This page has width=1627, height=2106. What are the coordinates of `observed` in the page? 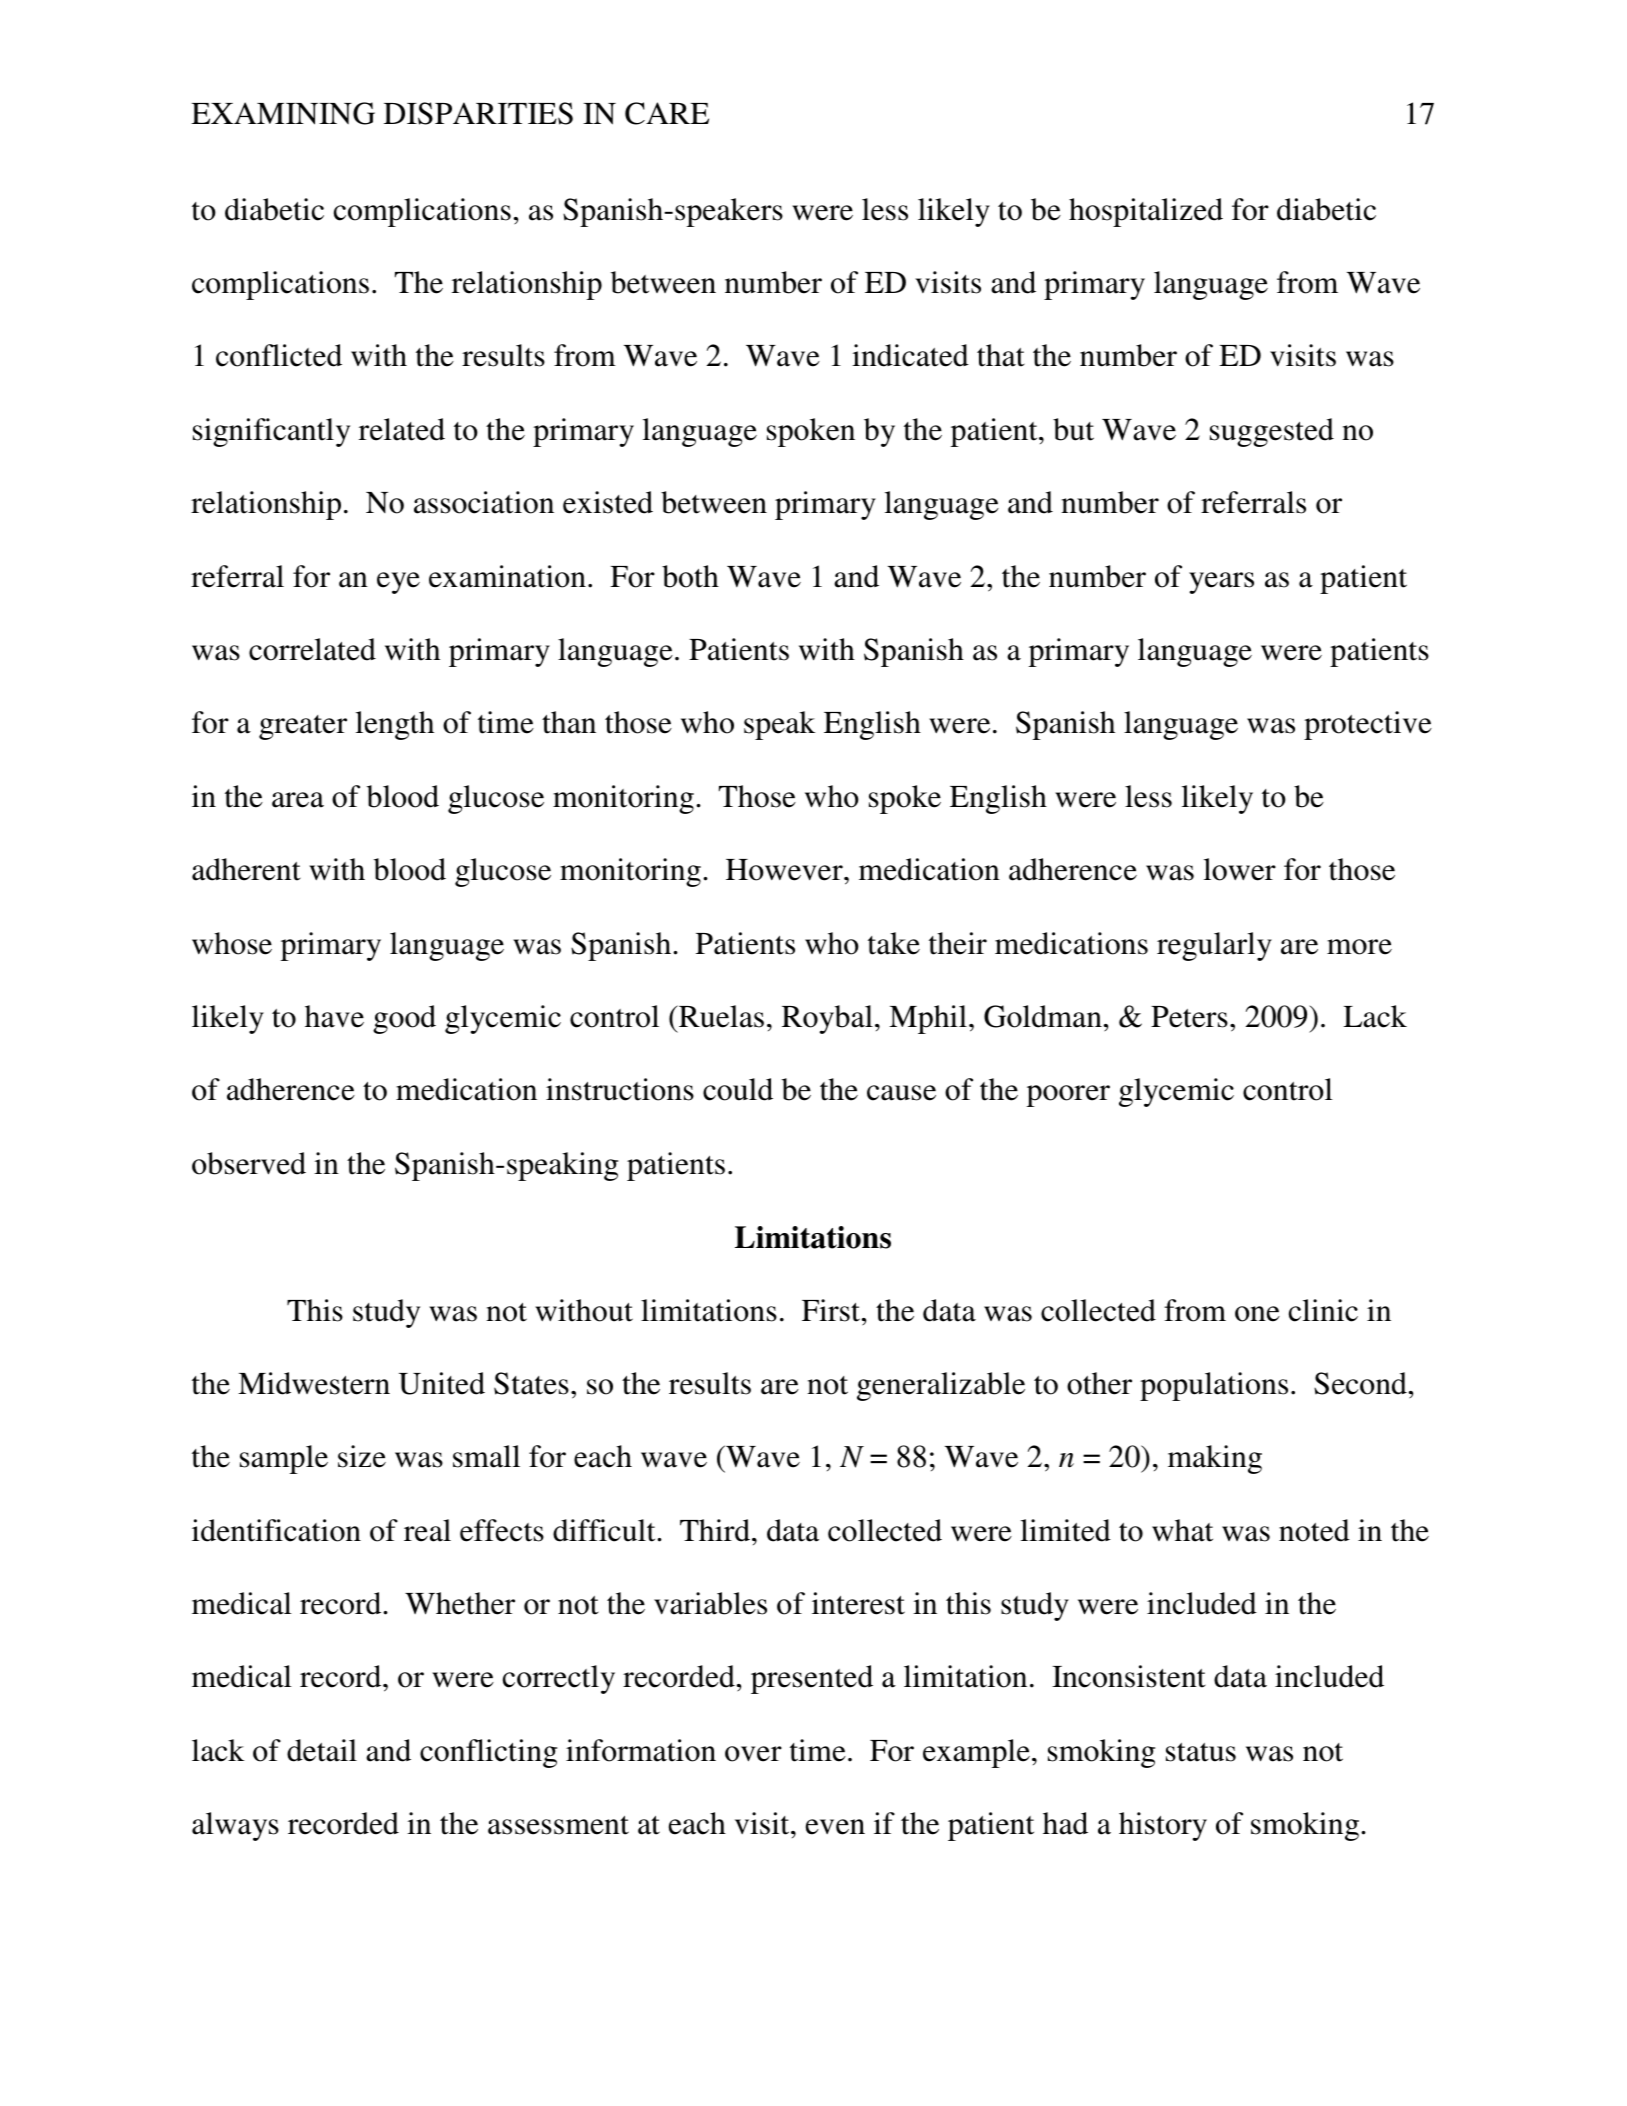 It's located at (249, 1163).
